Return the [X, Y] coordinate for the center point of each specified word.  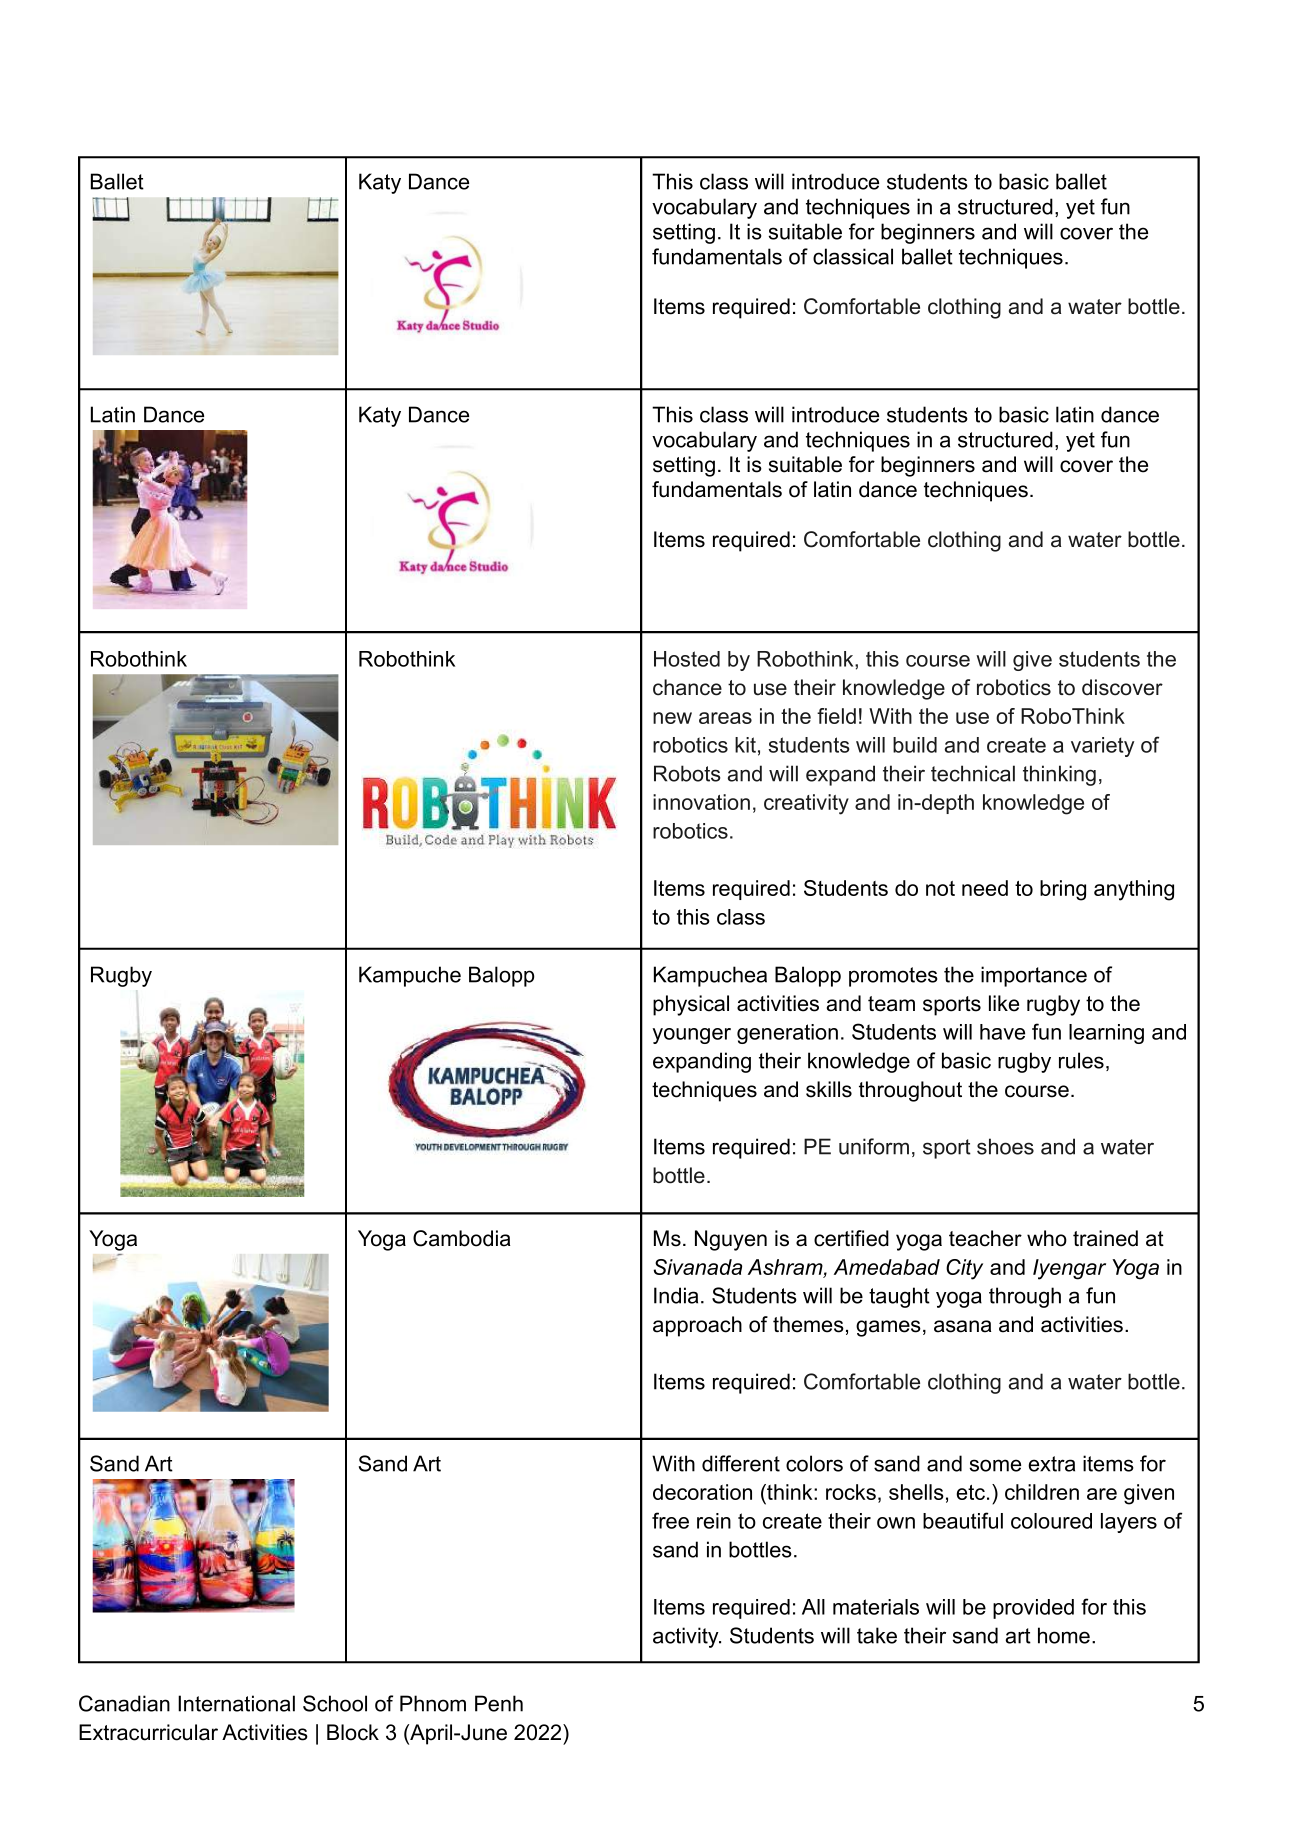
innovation [701, 802]
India [676, 1295]
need [985, 888]
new [672, 718]
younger [691, 1036]
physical [691, 1005]
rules [1081, 1060]
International [236, 1703]
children [1042, 1492]
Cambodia [461, 1238]
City [964, 1269]
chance [687, 687]
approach [697, 1326]
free [670, 1520]
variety [1102, 747]
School [335, 1703]
